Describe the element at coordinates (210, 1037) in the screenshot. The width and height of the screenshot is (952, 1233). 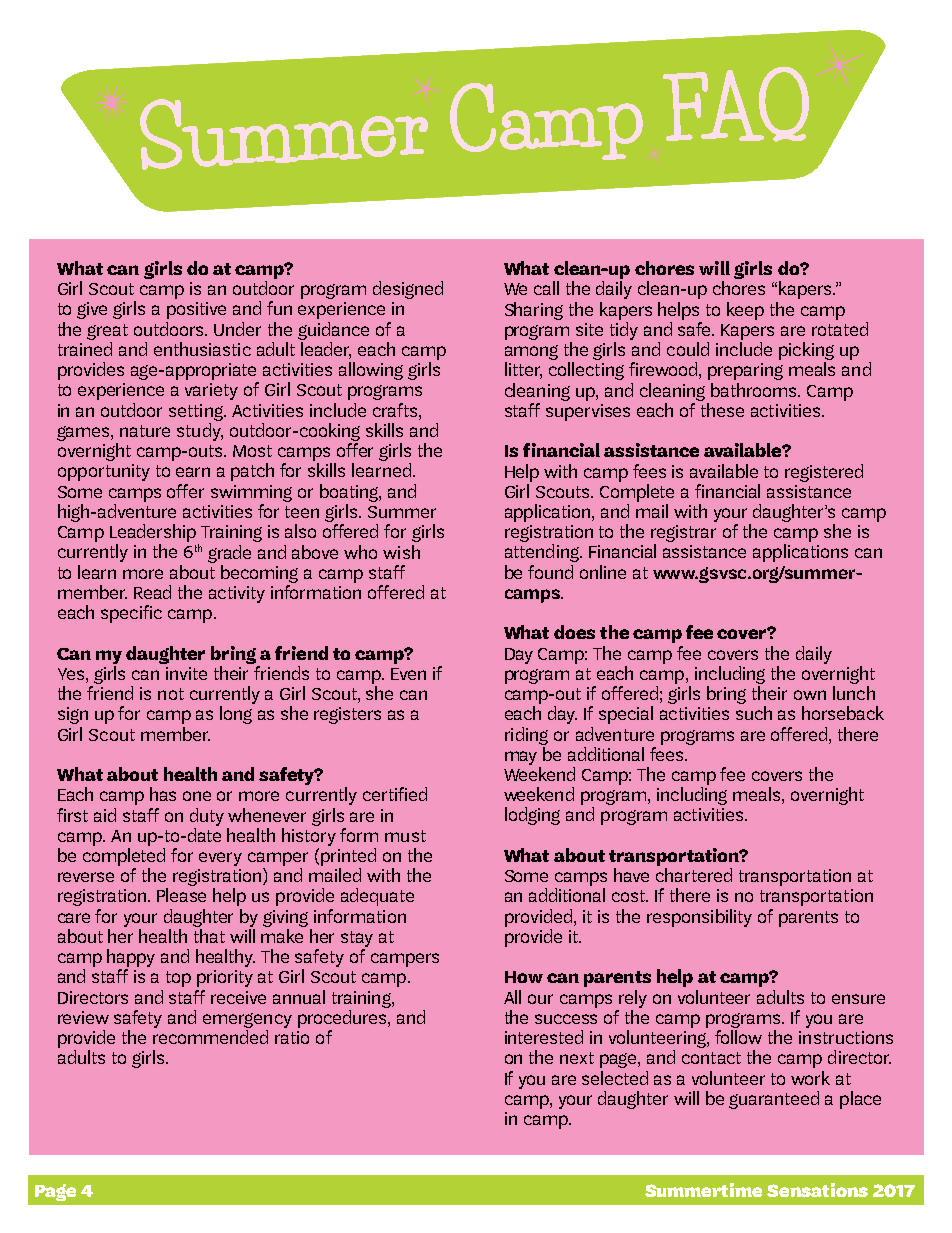
I see `recommended` at that location.
